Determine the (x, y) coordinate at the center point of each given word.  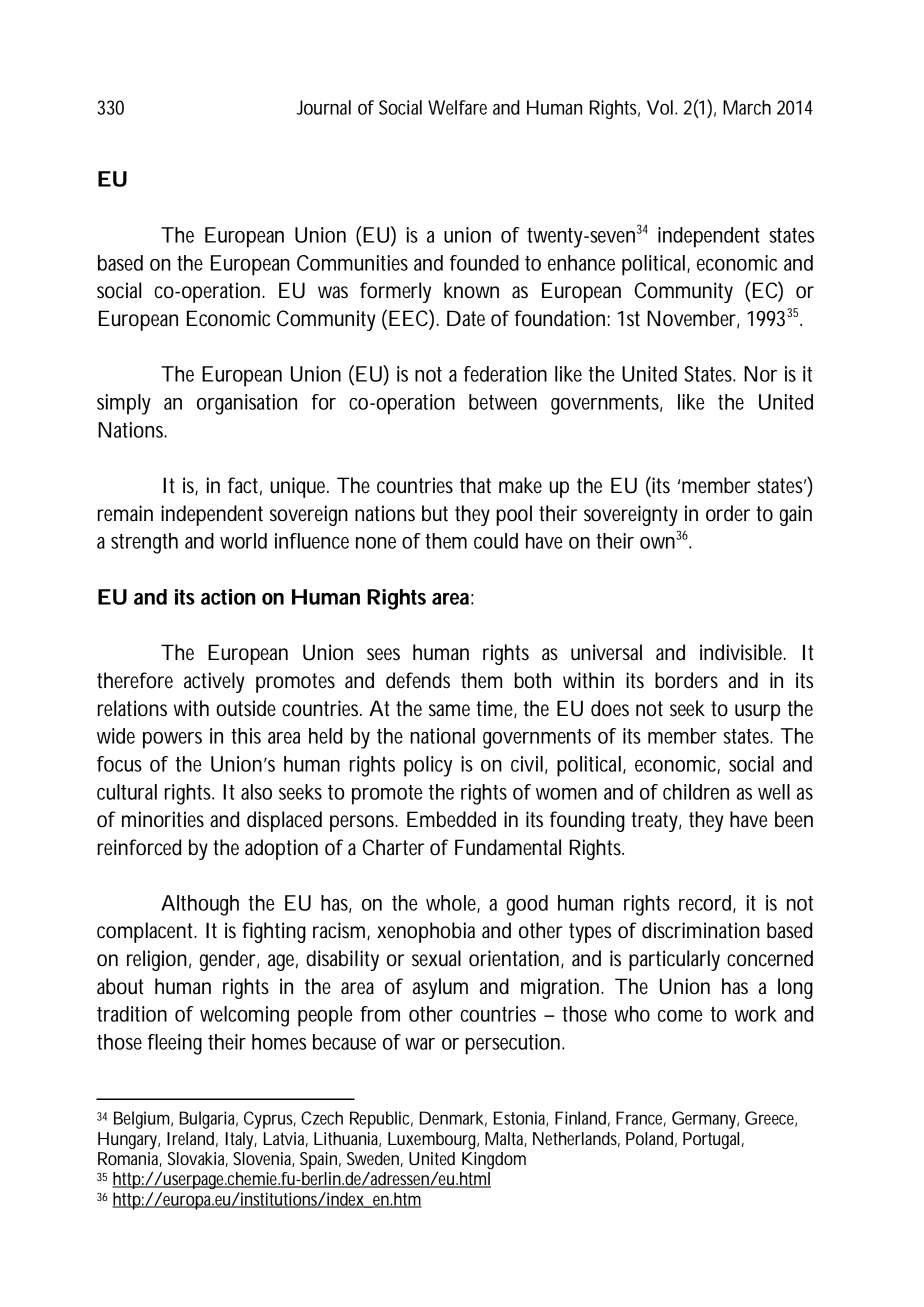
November (693, 319)
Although (200, 905)
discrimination (701, 930)
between (503, 402)
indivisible (743, 652)
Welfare (457, 107)
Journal (323, 107)
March (747, 107)
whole (453, 904)
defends (418, 680)
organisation (247, 404)
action (228, 597)
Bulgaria (208, 1120)
